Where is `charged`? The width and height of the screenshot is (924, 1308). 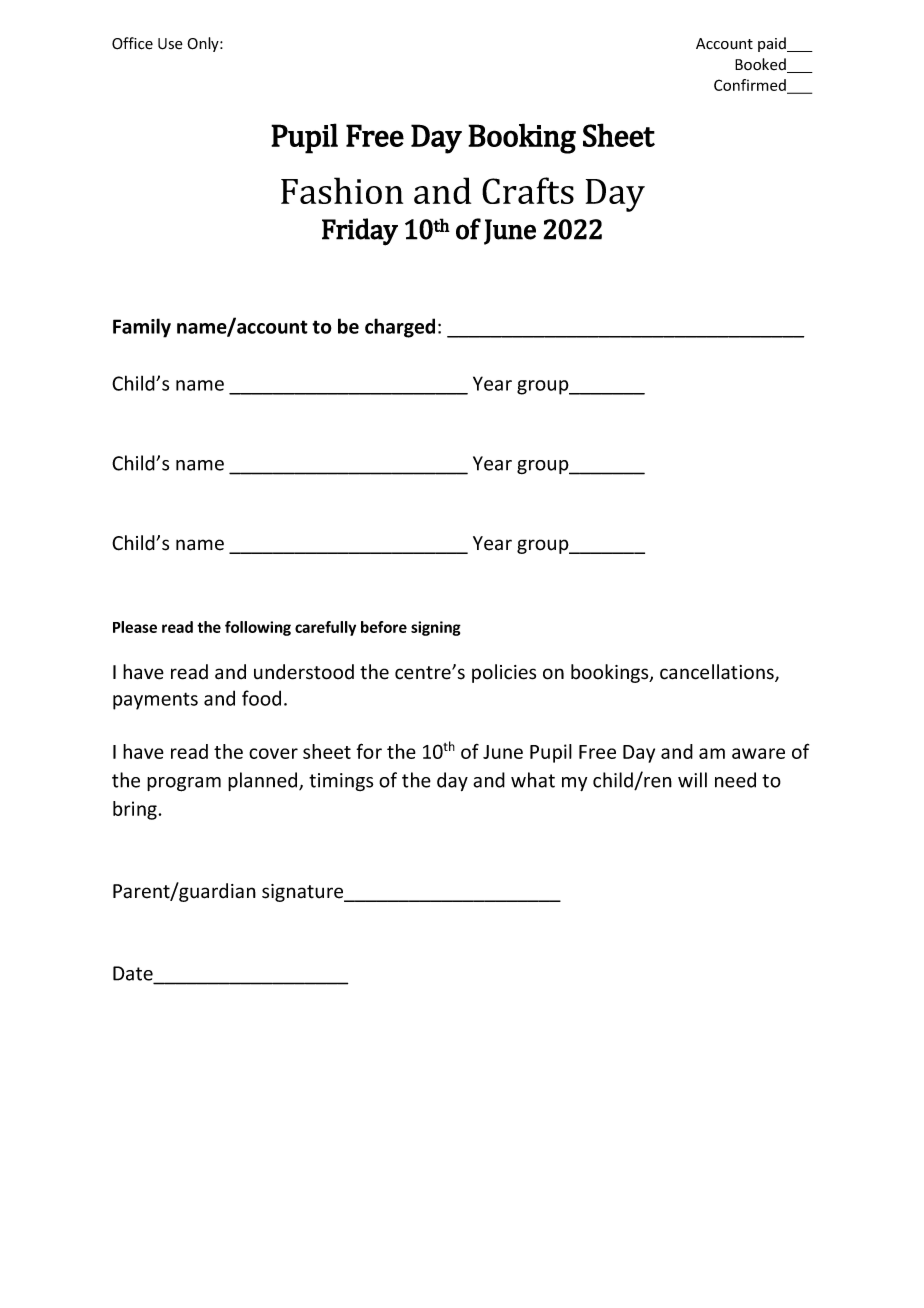 charged is located at coordinates (400, 328).
